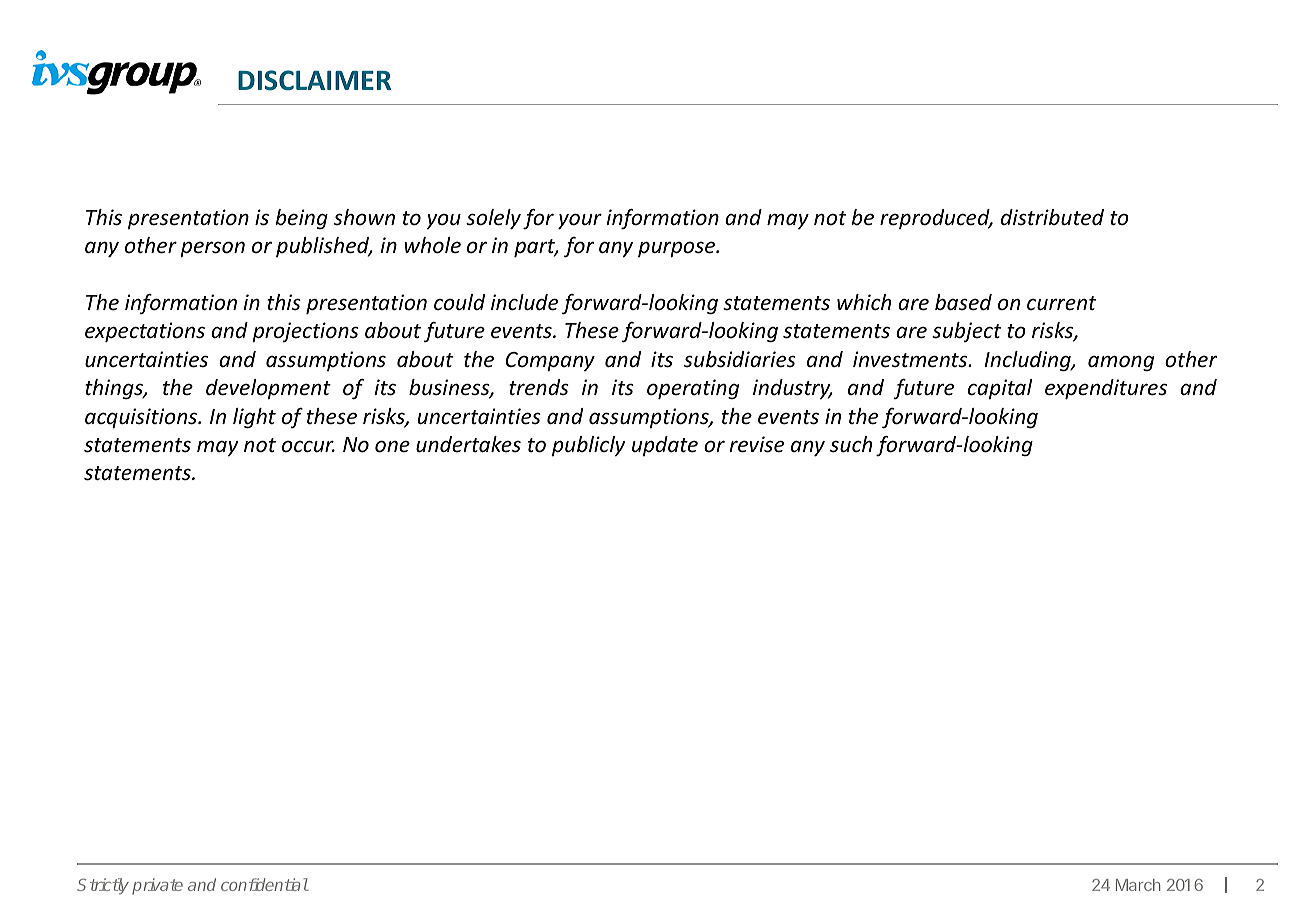 The width and height of the page is (1316, 911). What do you see at coordinates (308, 446) in the page?
I see `occur` at bounding box center [308, 446].
